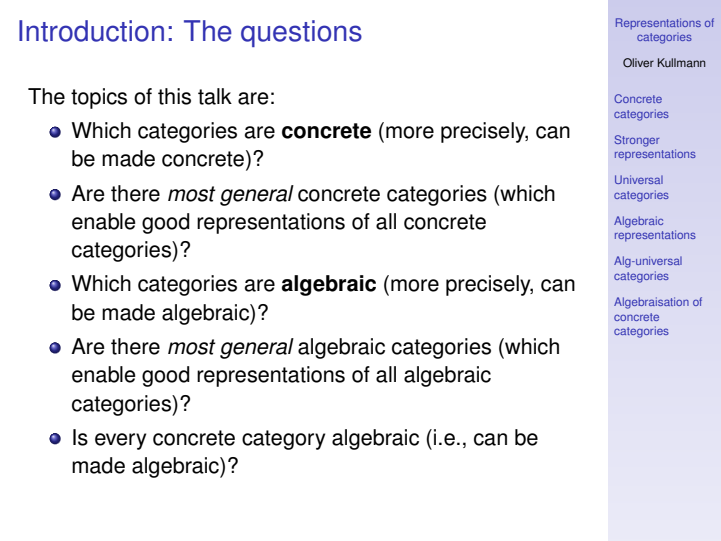 The image size is (721, 541). Describe the element at coordinates (283, 440) in the screenshot. I see `category` at that location.
